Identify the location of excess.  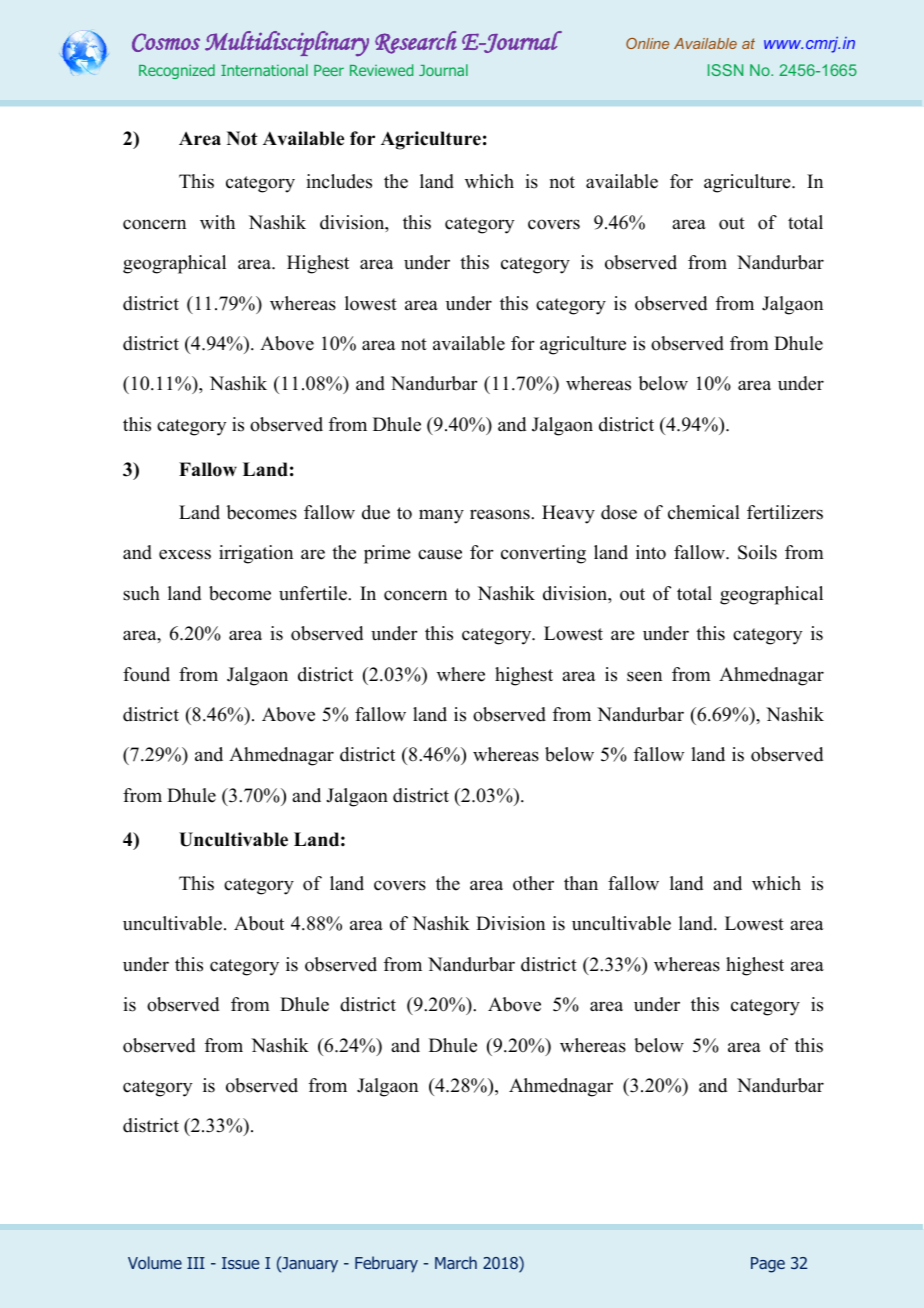
(185, 554).
